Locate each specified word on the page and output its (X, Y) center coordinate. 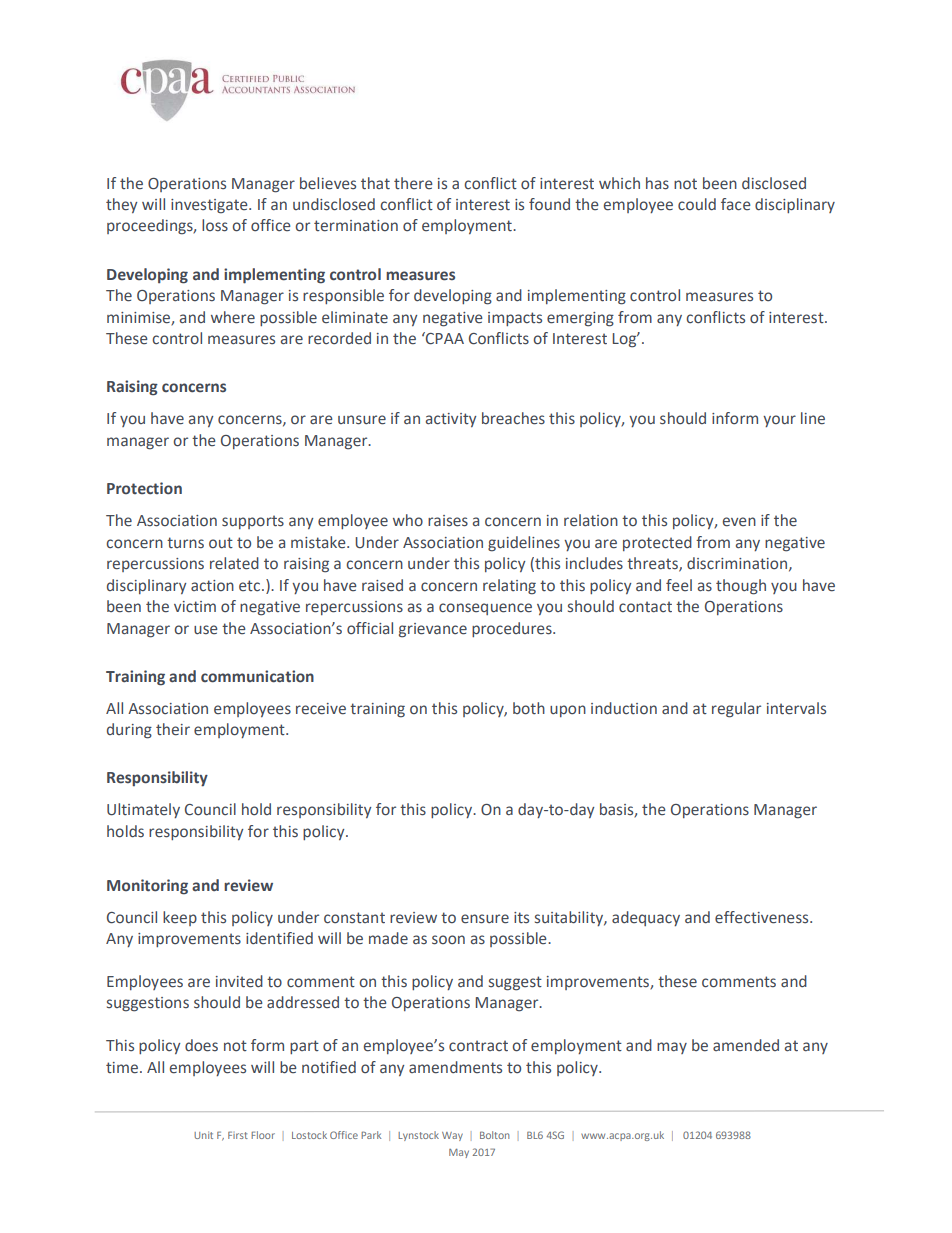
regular (736, 710)
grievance (433, 630)
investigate (210, 206)
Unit (203, 1135)
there (413, 183)
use (206, 630)
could (697, 204)
